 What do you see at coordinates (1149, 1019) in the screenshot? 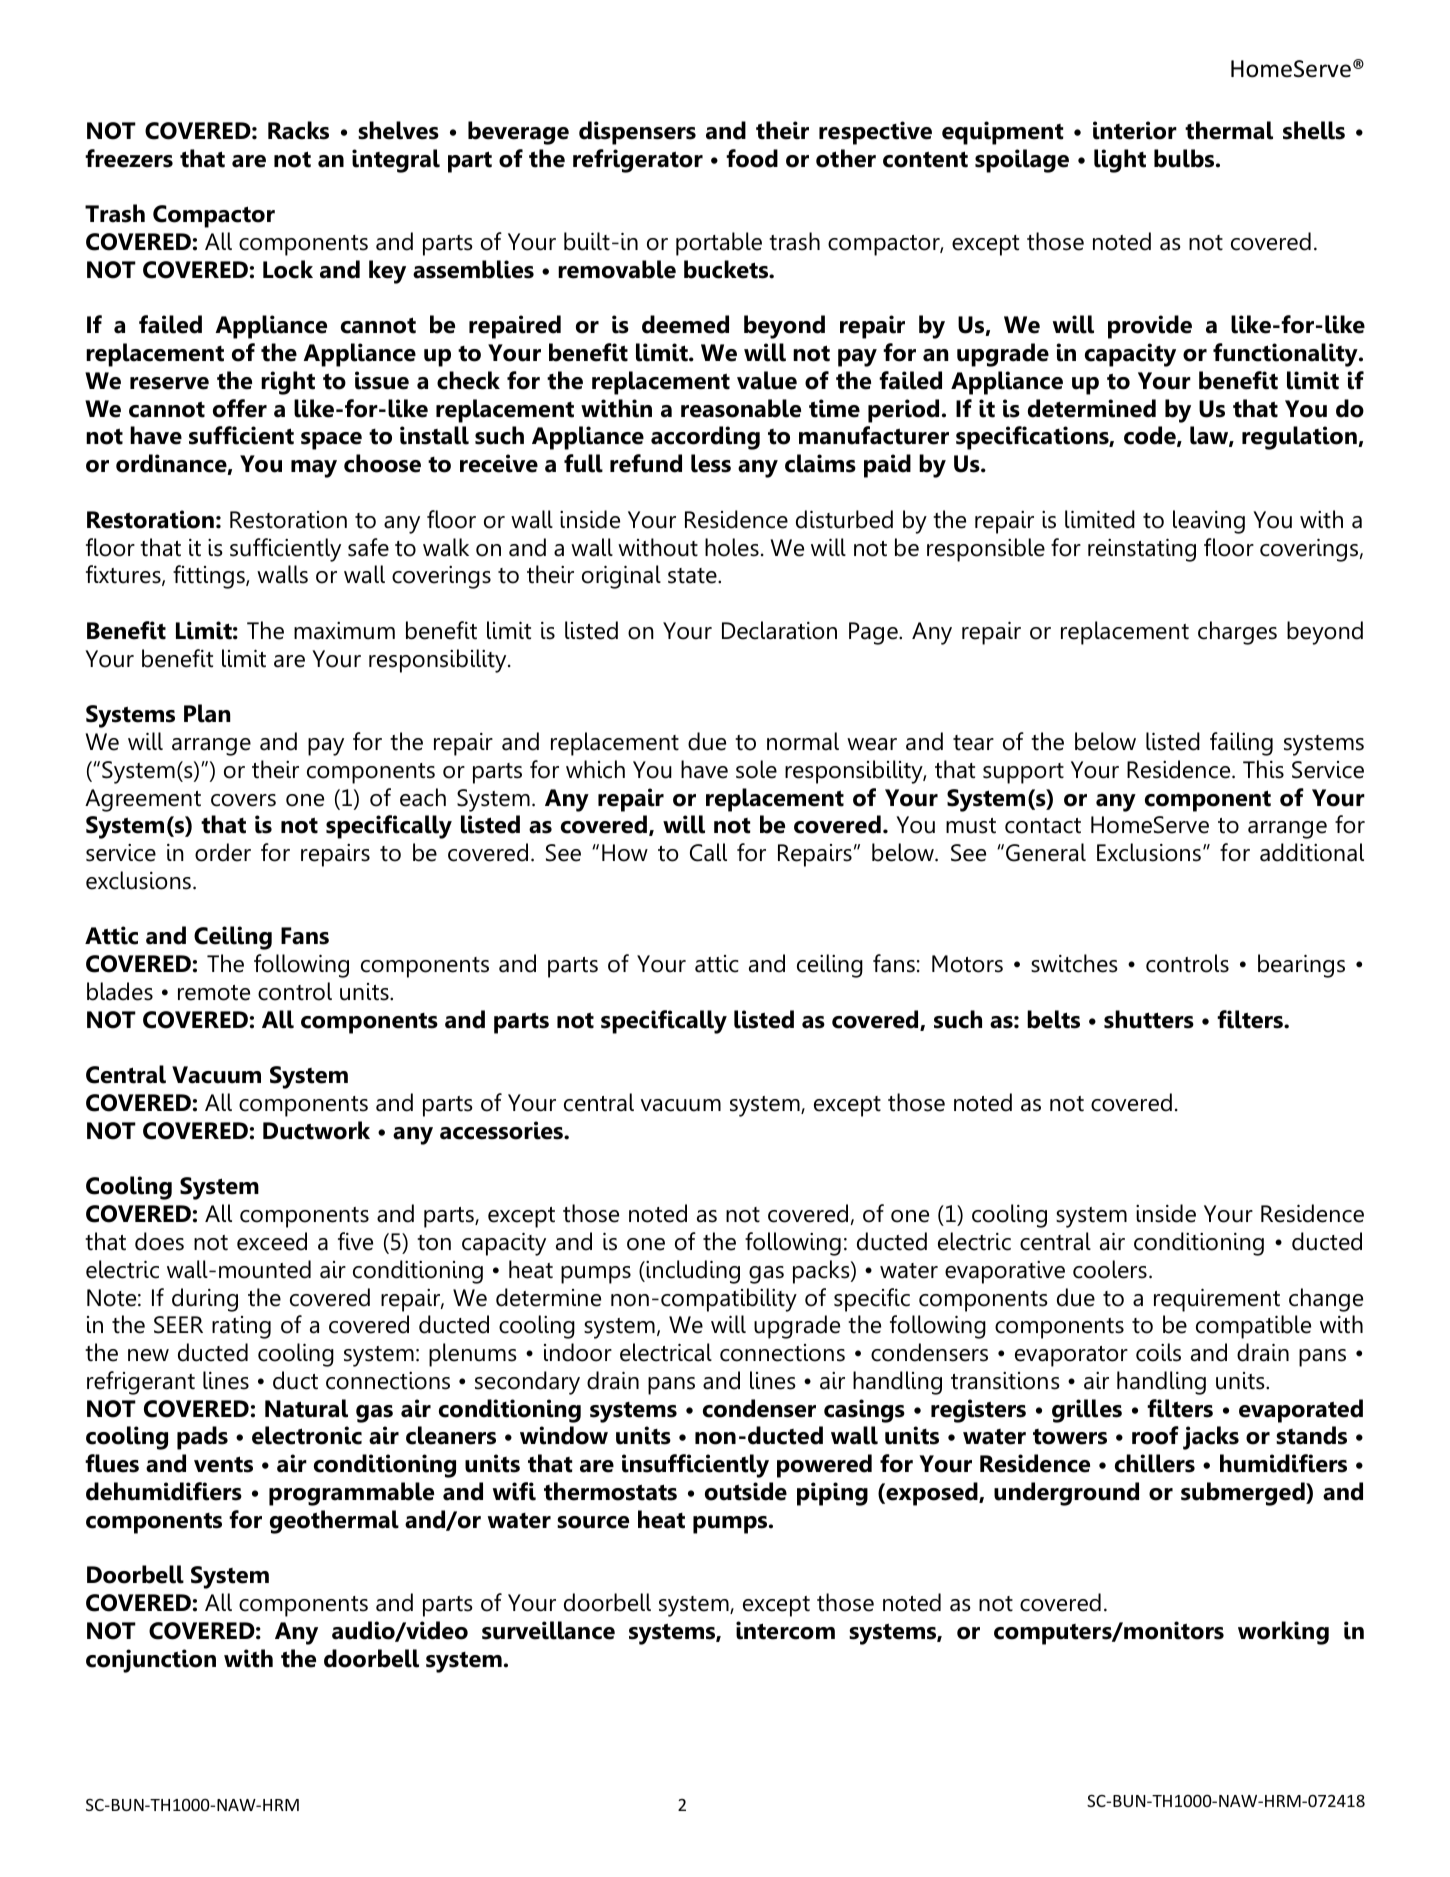
I see `shutters` at bounding box center [1149, 1019].
